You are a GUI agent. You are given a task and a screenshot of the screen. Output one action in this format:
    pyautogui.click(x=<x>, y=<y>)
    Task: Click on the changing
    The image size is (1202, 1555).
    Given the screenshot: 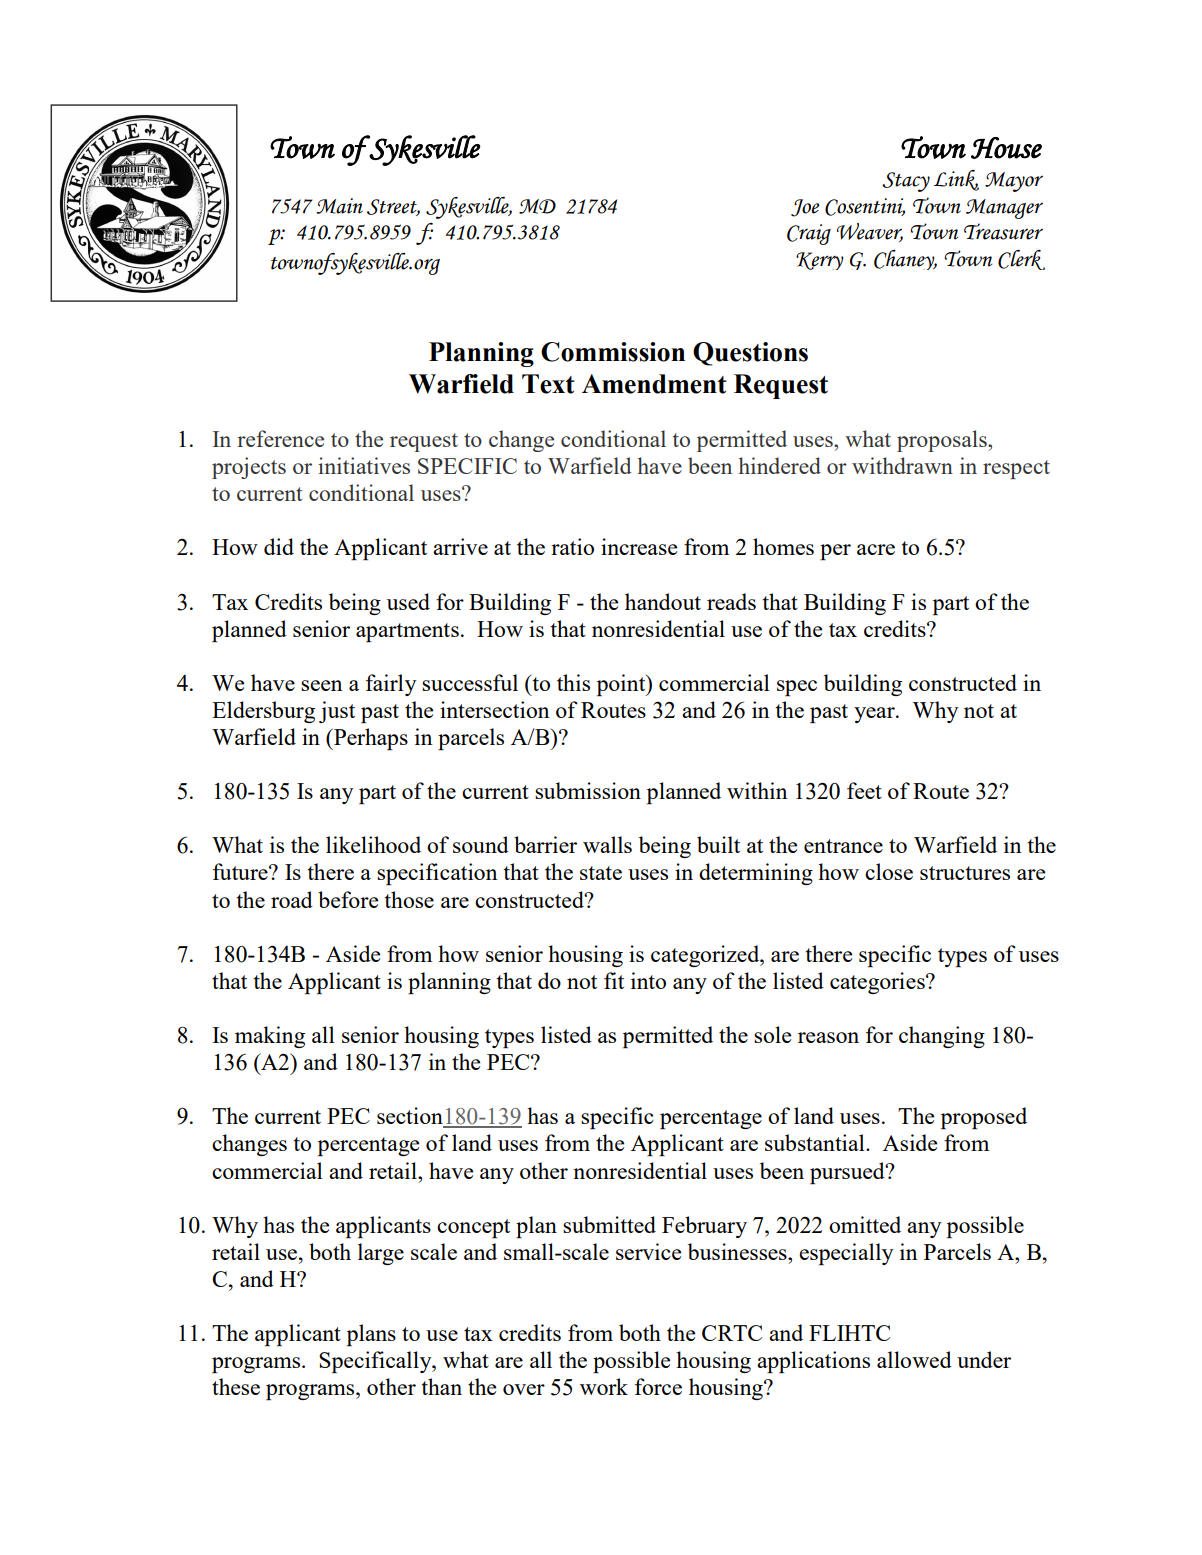 What is the action you would take?
    pyautogui.click(x=942, y=1037)
